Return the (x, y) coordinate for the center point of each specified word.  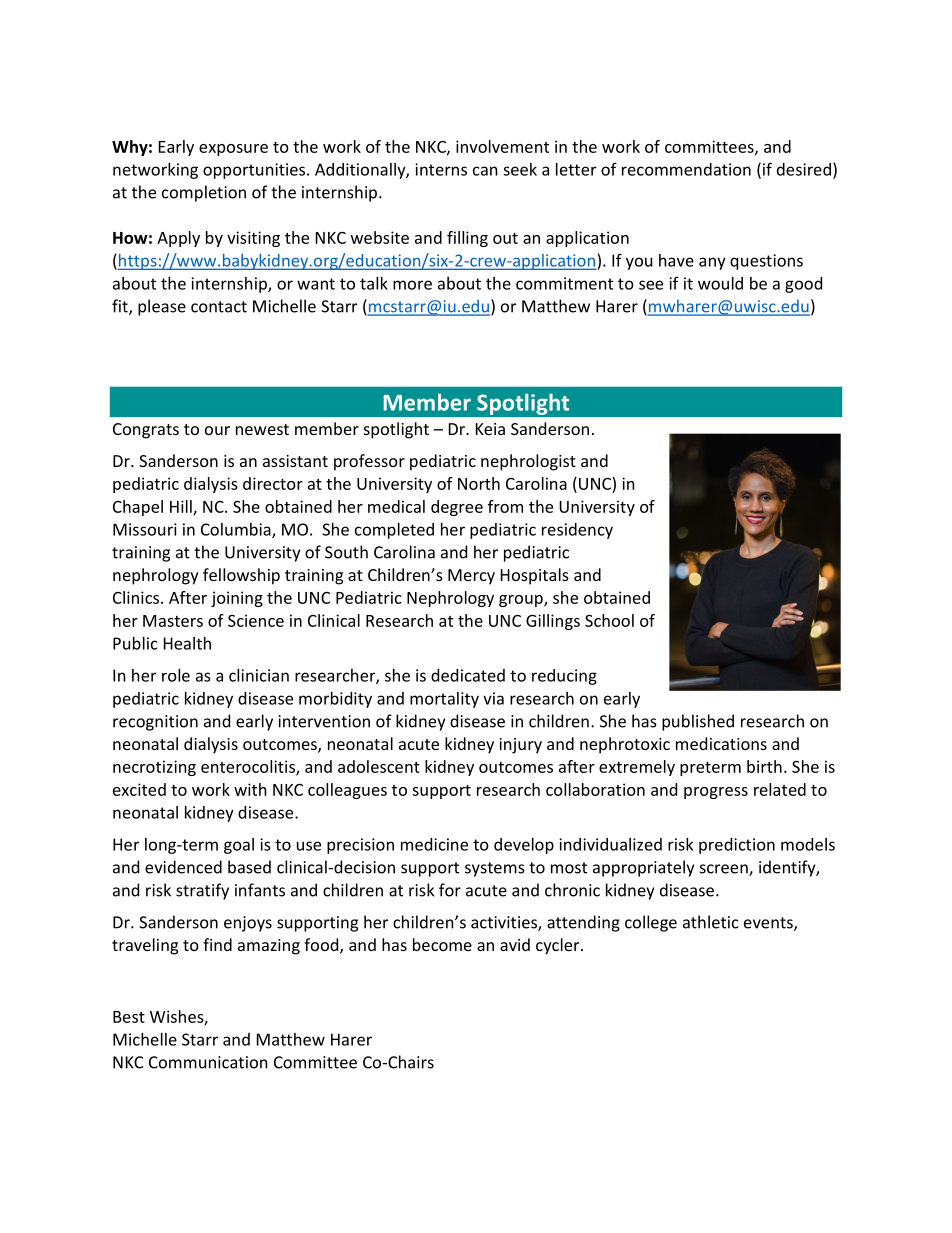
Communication (208, 1062)
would (720, 283)
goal (239, 846)
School (609, 620)
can (485, 171)
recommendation (686, 169)
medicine (434, 844)
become (442, 944)
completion (204, 193)
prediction (737, 846)
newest (262, 429)
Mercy (471, 577)
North (479, 483)
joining (237, 599)
